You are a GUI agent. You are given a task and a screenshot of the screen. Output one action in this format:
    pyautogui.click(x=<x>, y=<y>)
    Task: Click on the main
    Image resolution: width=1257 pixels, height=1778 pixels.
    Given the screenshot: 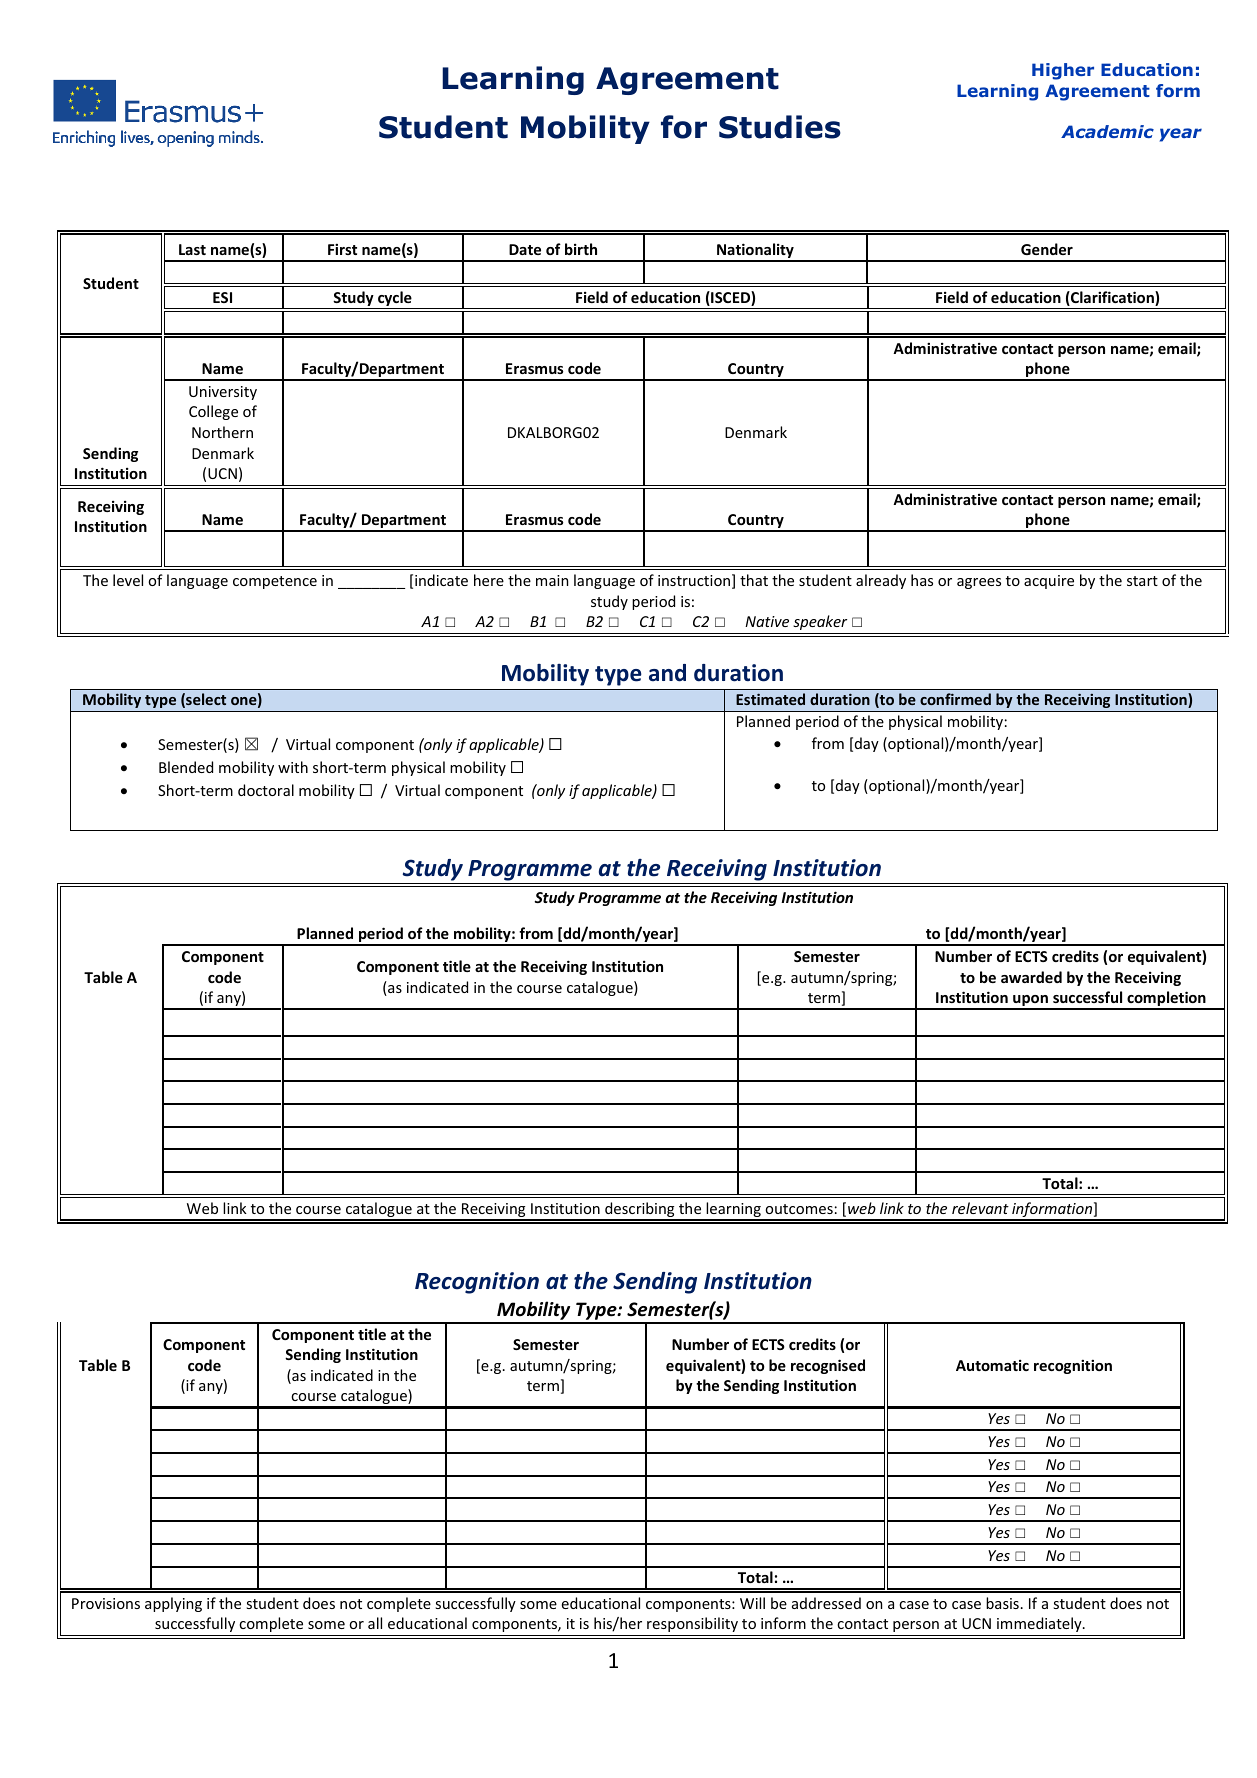 What is the action you would take?
    pyautogui.click(x=552, y=580)
